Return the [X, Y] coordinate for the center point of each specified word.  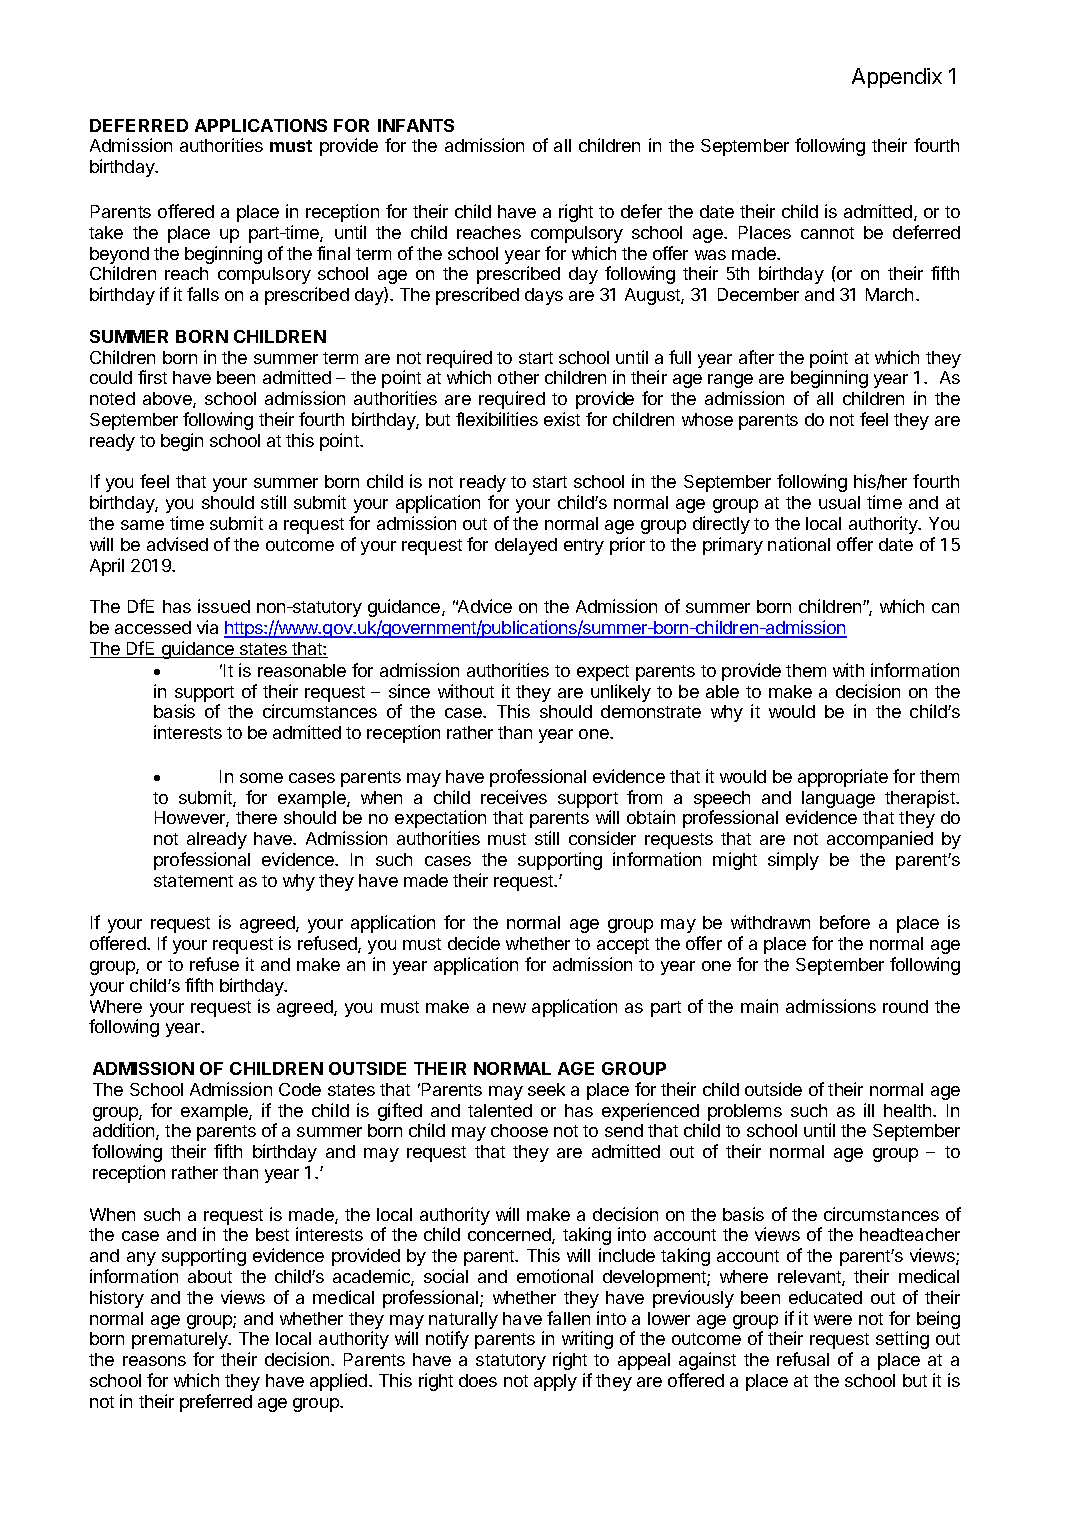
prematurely [181, 1340]
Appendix [897, 78]
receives [514, 797]
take [106, 232]
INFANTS [416, 125]
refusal [803, 1359]
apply [555, 1382]
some [261, 778]
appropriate [843, 778]
